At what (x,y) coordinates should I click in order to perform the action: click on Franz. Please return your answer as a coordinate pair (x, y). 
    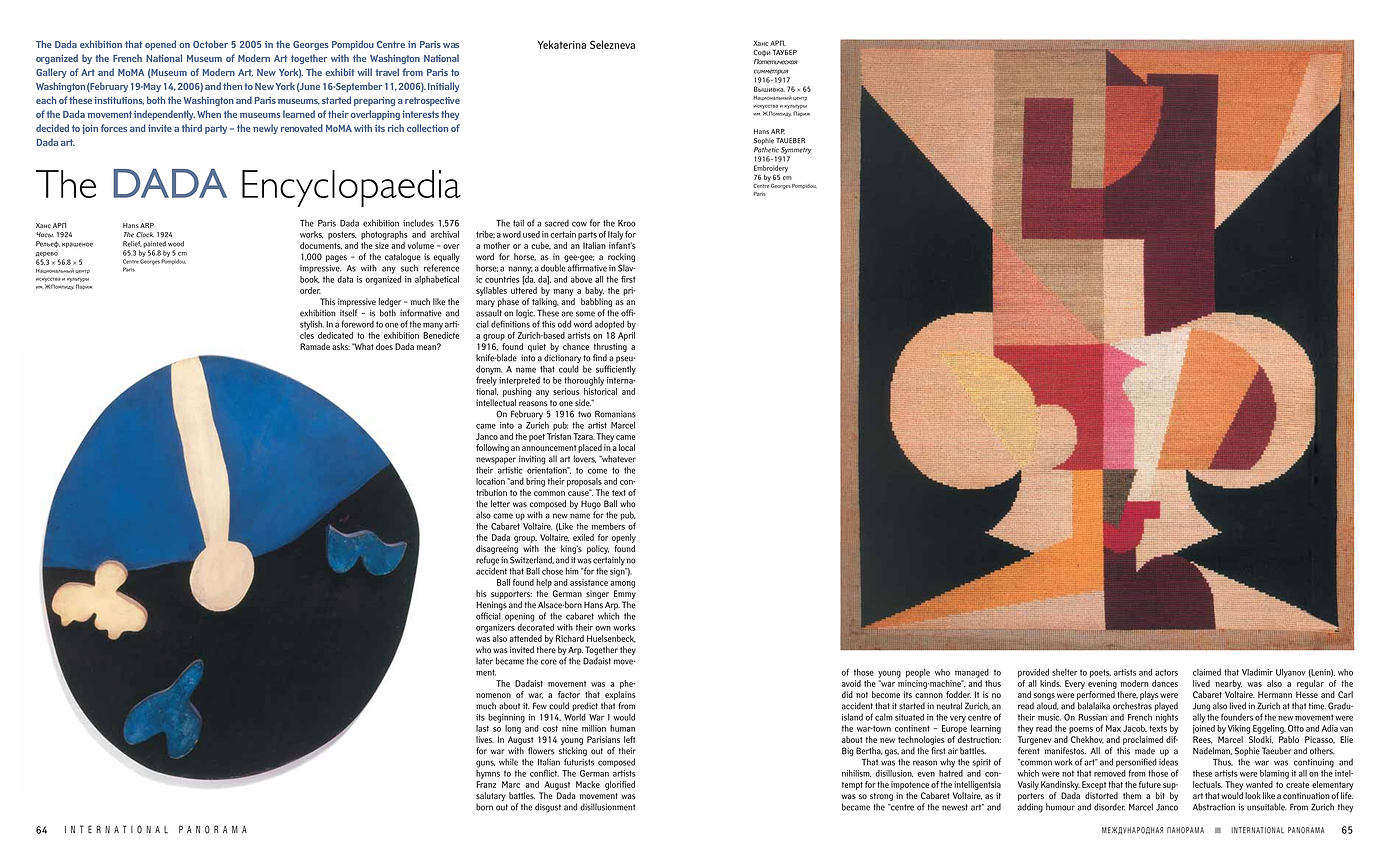
    Looking at the image, I should click on (486, 784).
